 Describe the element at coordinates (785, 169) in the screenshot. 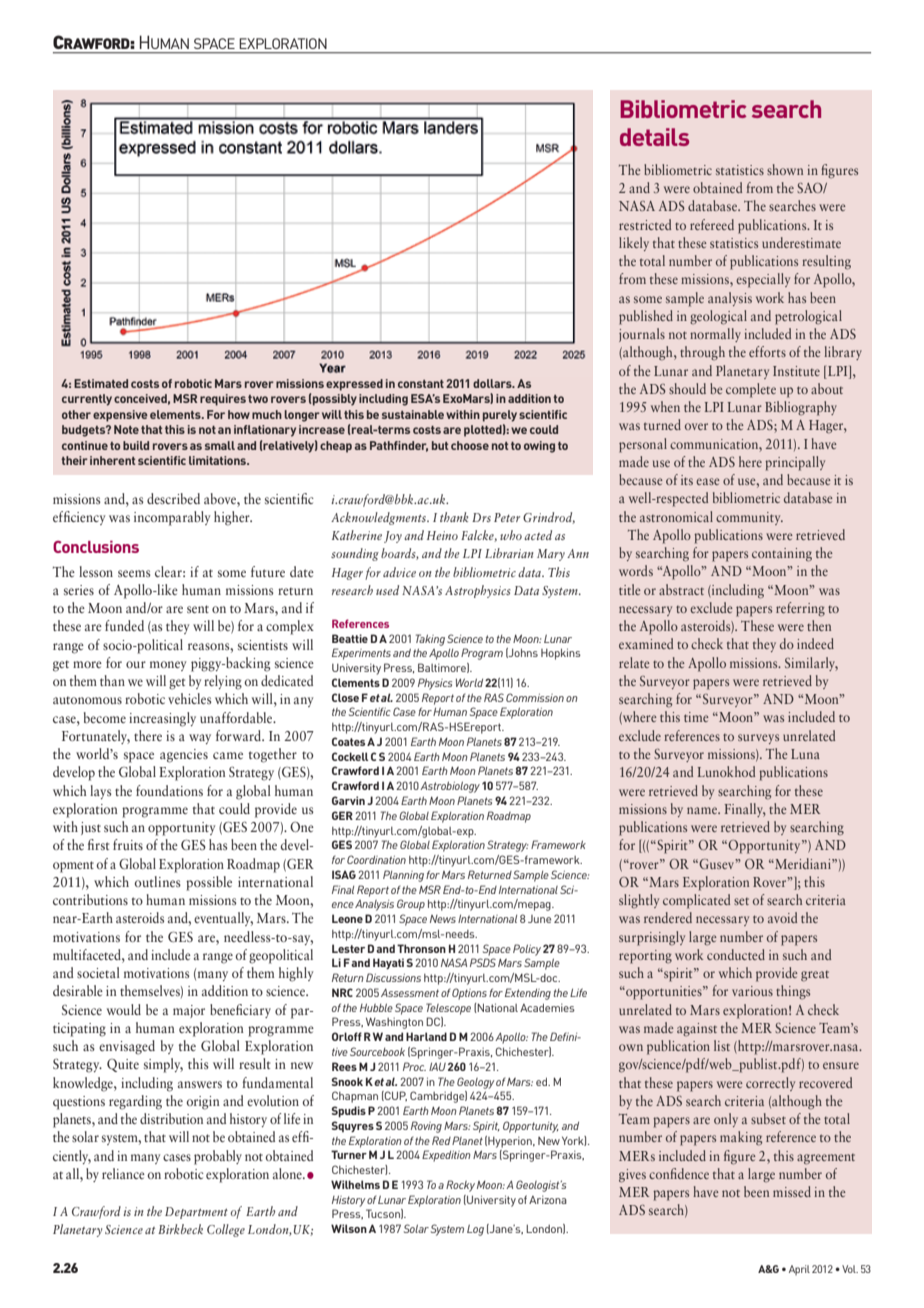

I see `shown` at that location.
